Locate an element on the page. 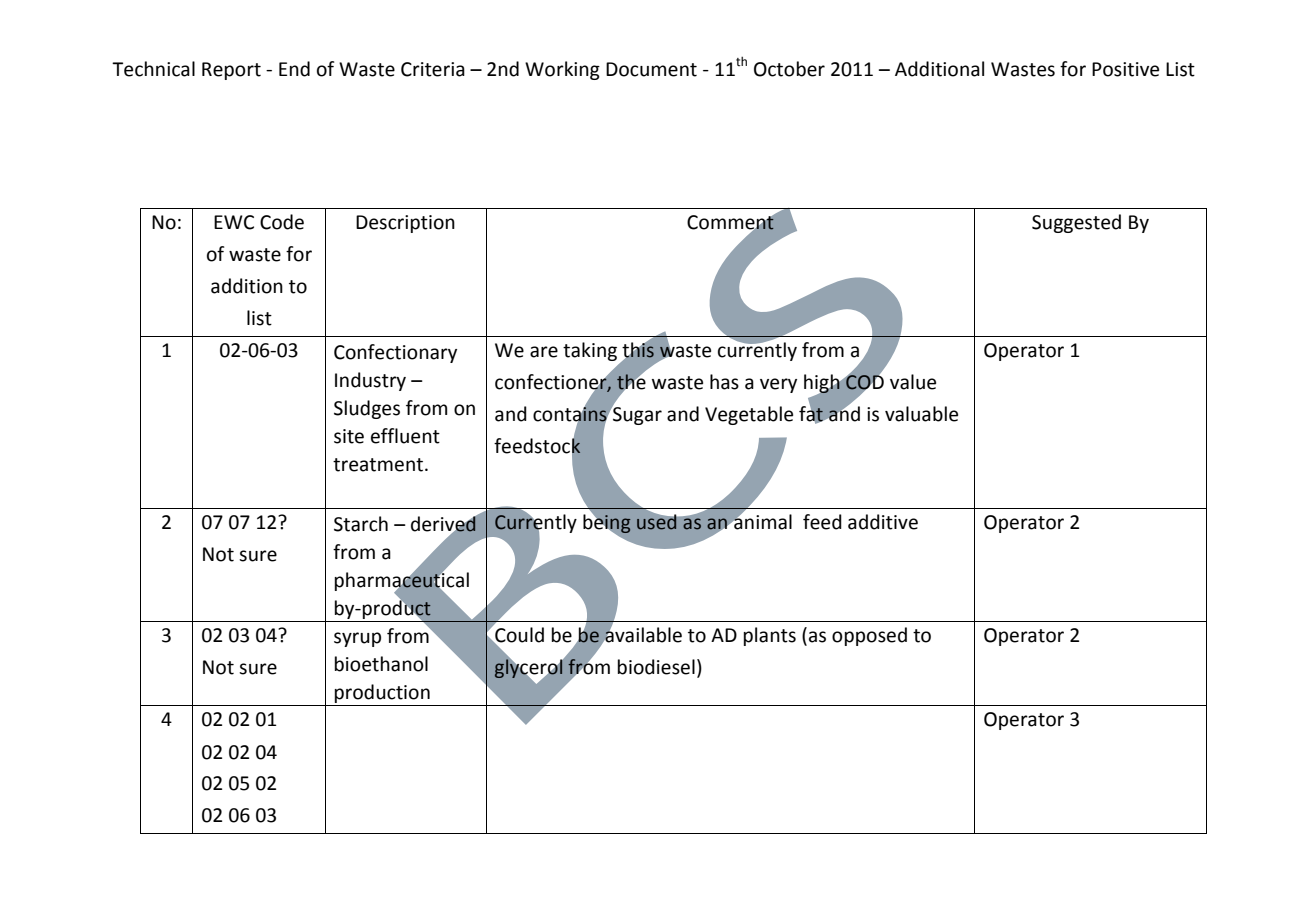 The height and width of the image is (924, 1308). Document is located at coordinates (651, 69).
